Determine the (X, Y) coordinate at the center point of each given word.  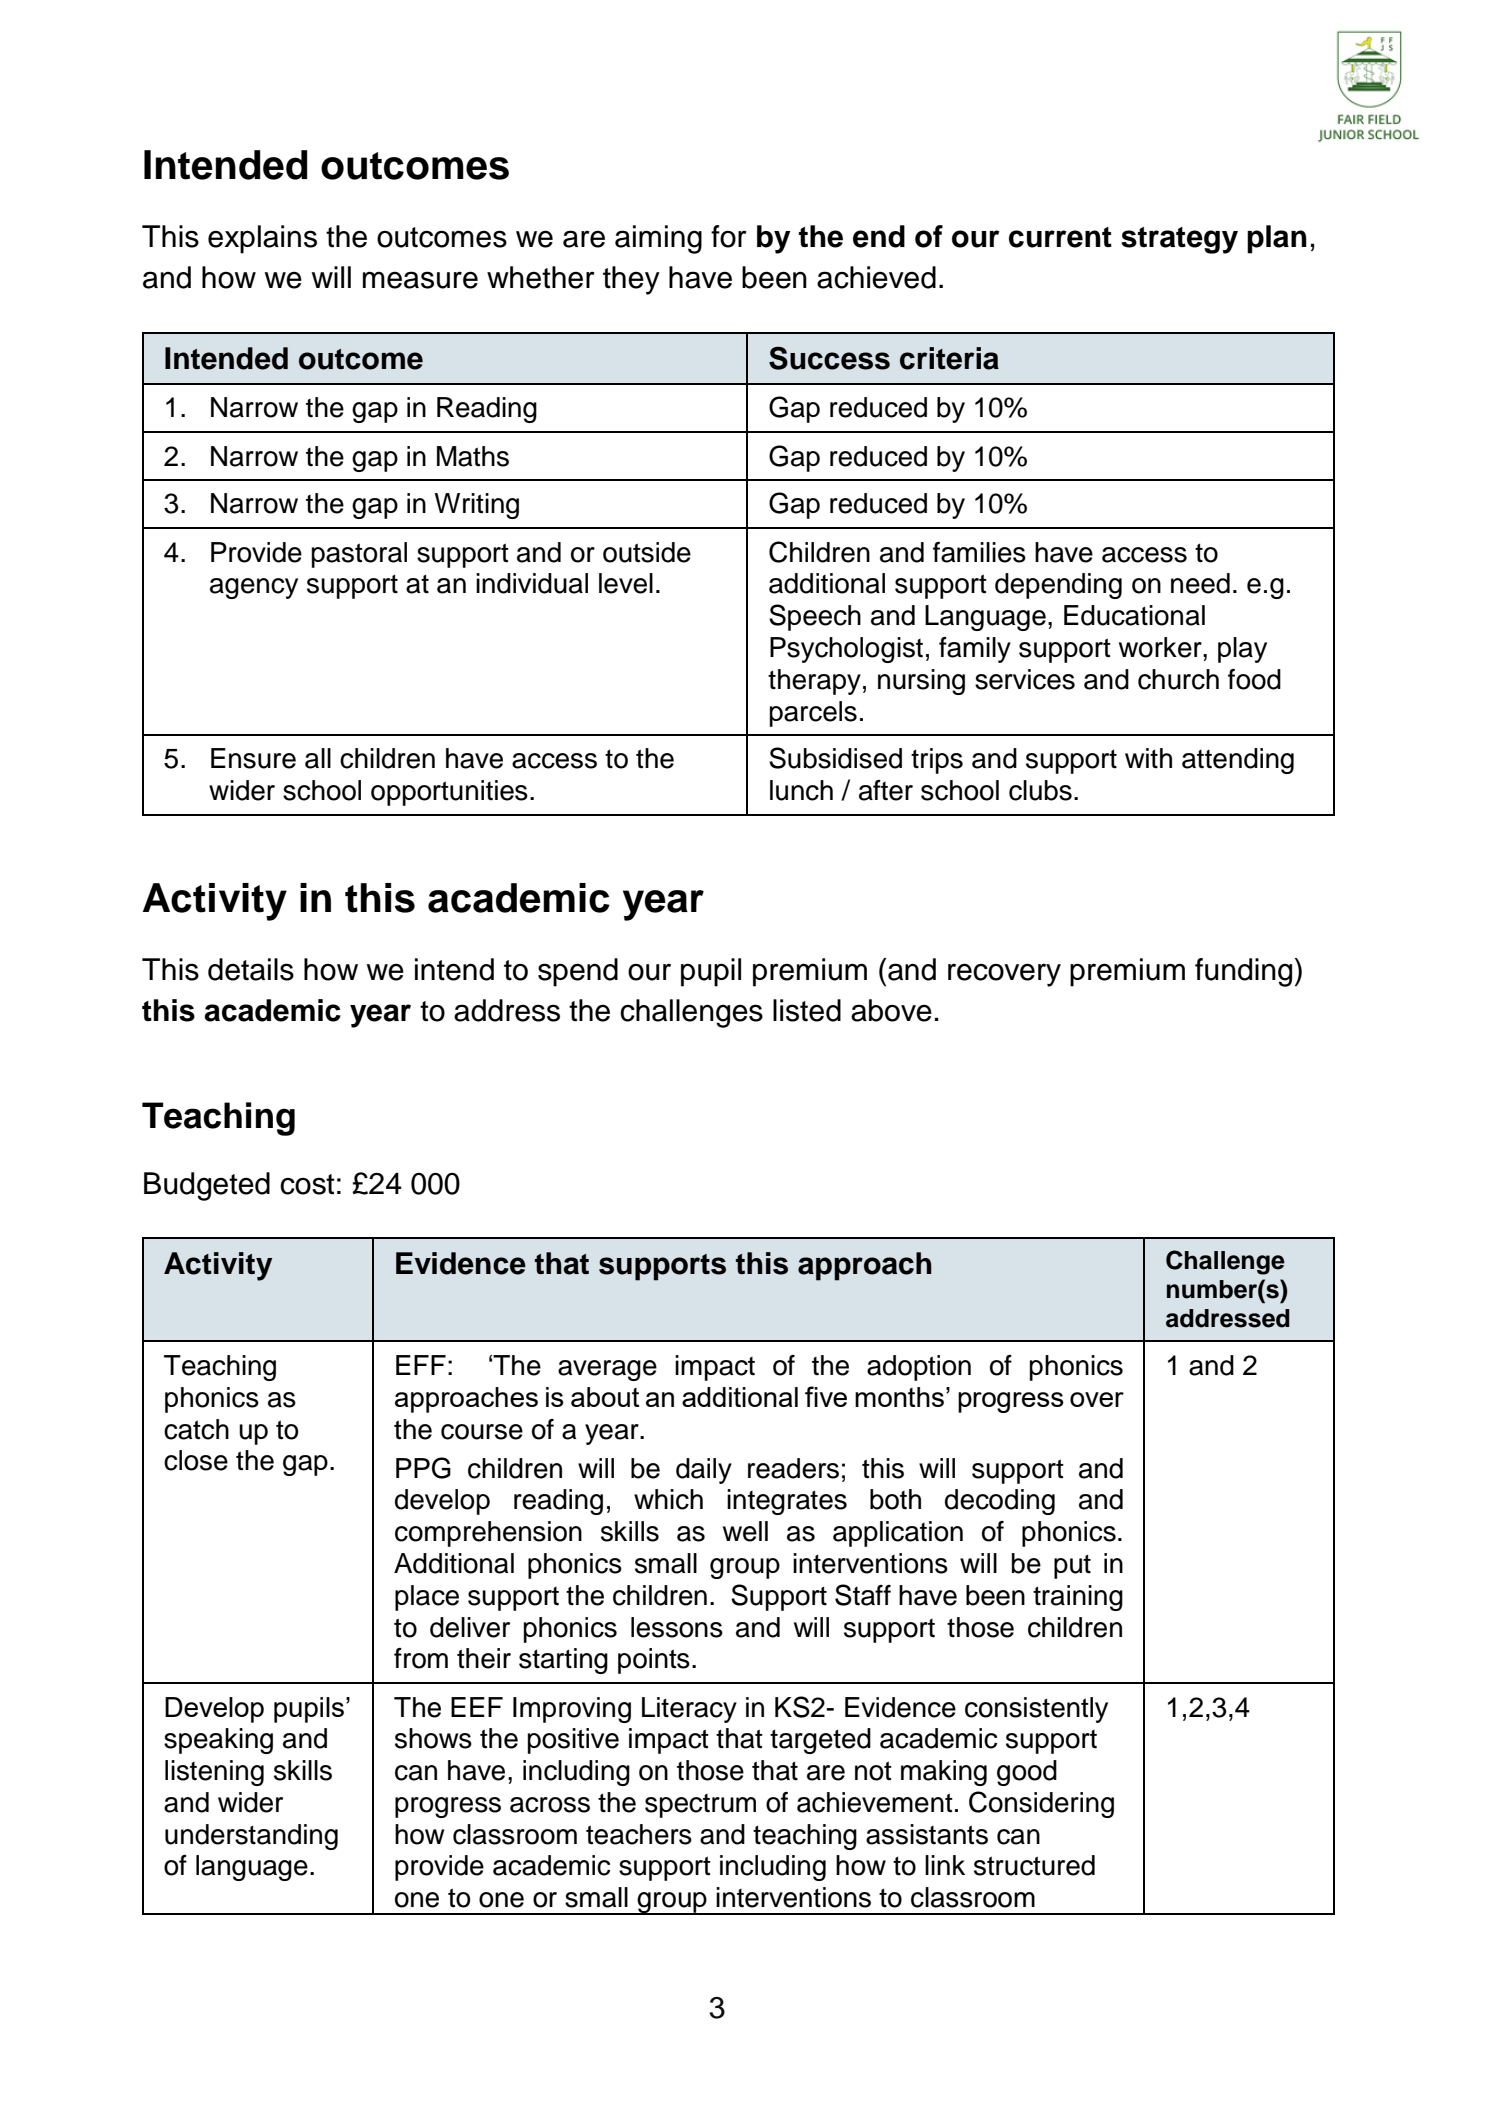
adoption (919, 1368)
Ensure (253, 758)
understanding (251, 1837)
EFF (421, 1365)
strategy (1179, 240)
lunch (801, 790)
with (1148, 758)
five (826, 1396)
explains (262, 239)
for (729, 236)
